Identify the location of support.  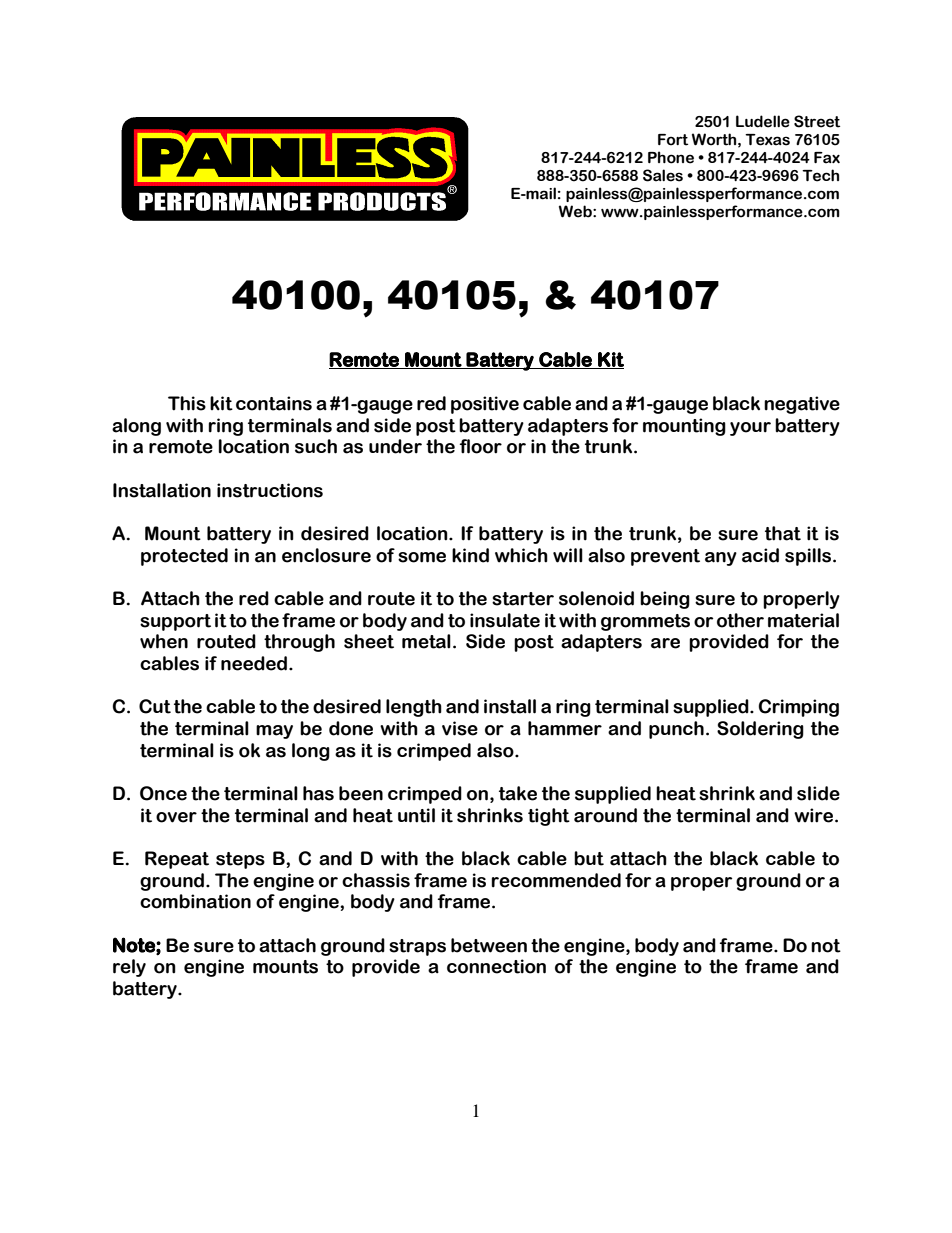
(175, 622).
